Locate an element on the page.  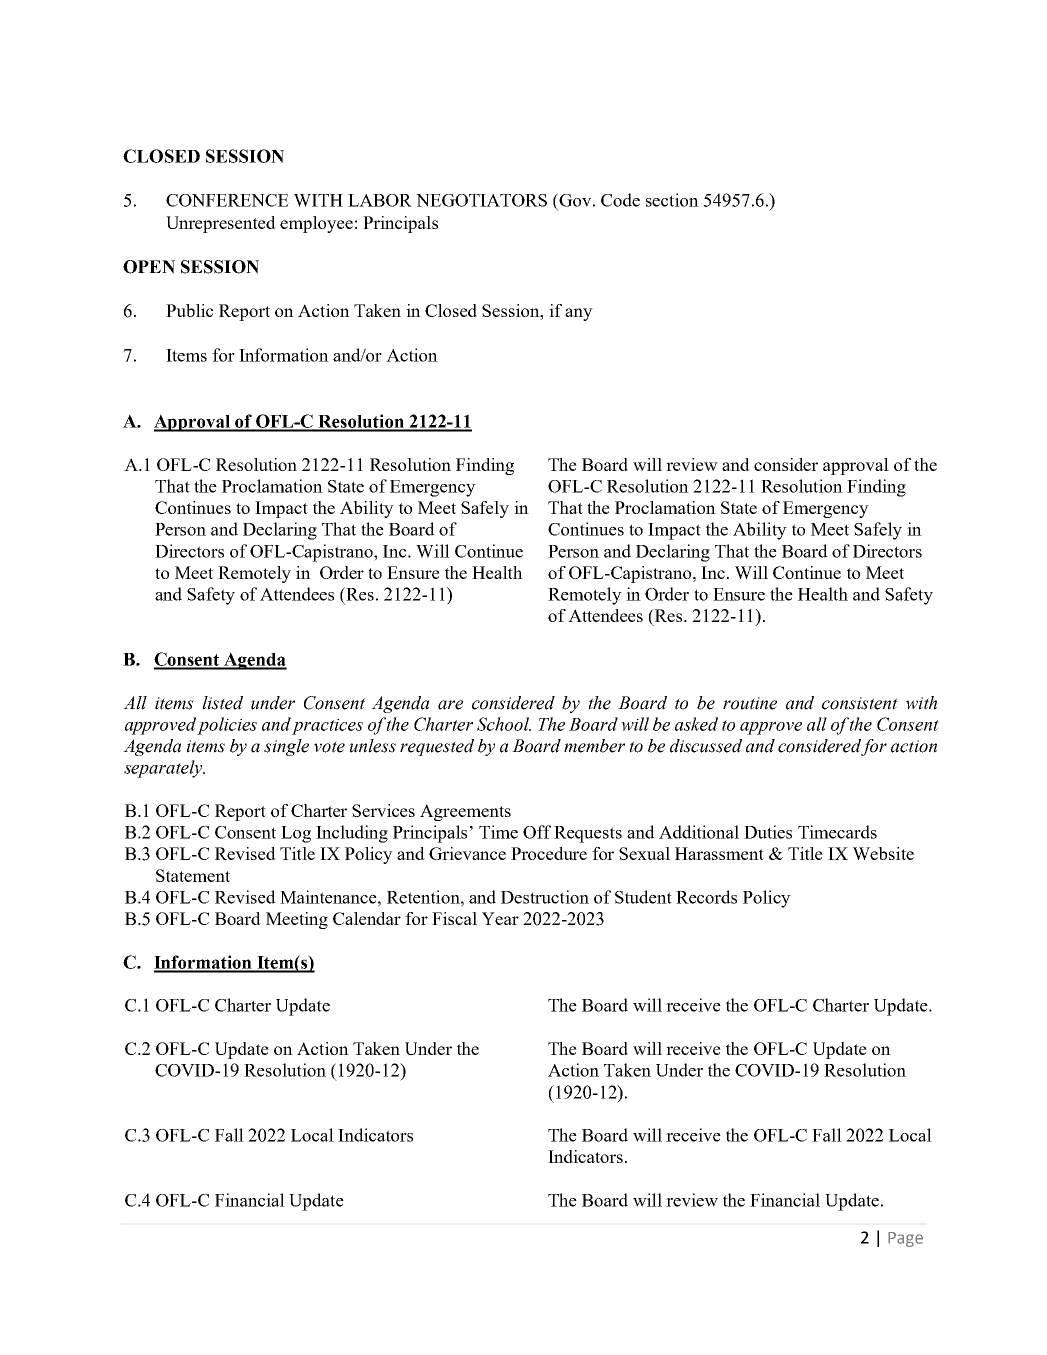
Page is located at coordinates (905, 1239).
